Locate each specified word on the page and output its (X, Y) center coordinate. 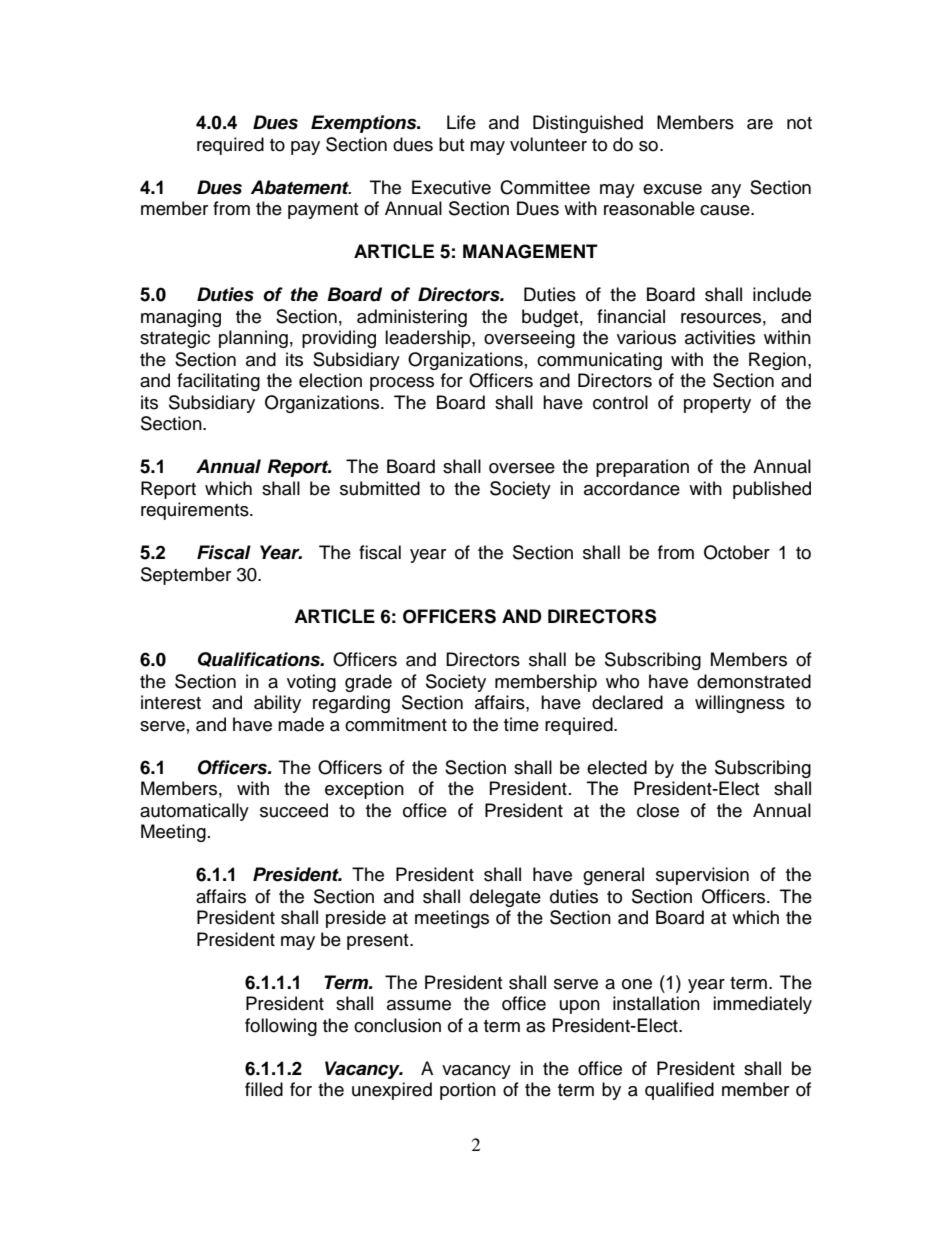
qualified (679, 1091)
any (726, 191)
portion (468, 1091)
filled (264, 1089)
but (451, 144)
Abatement (301, 187)
